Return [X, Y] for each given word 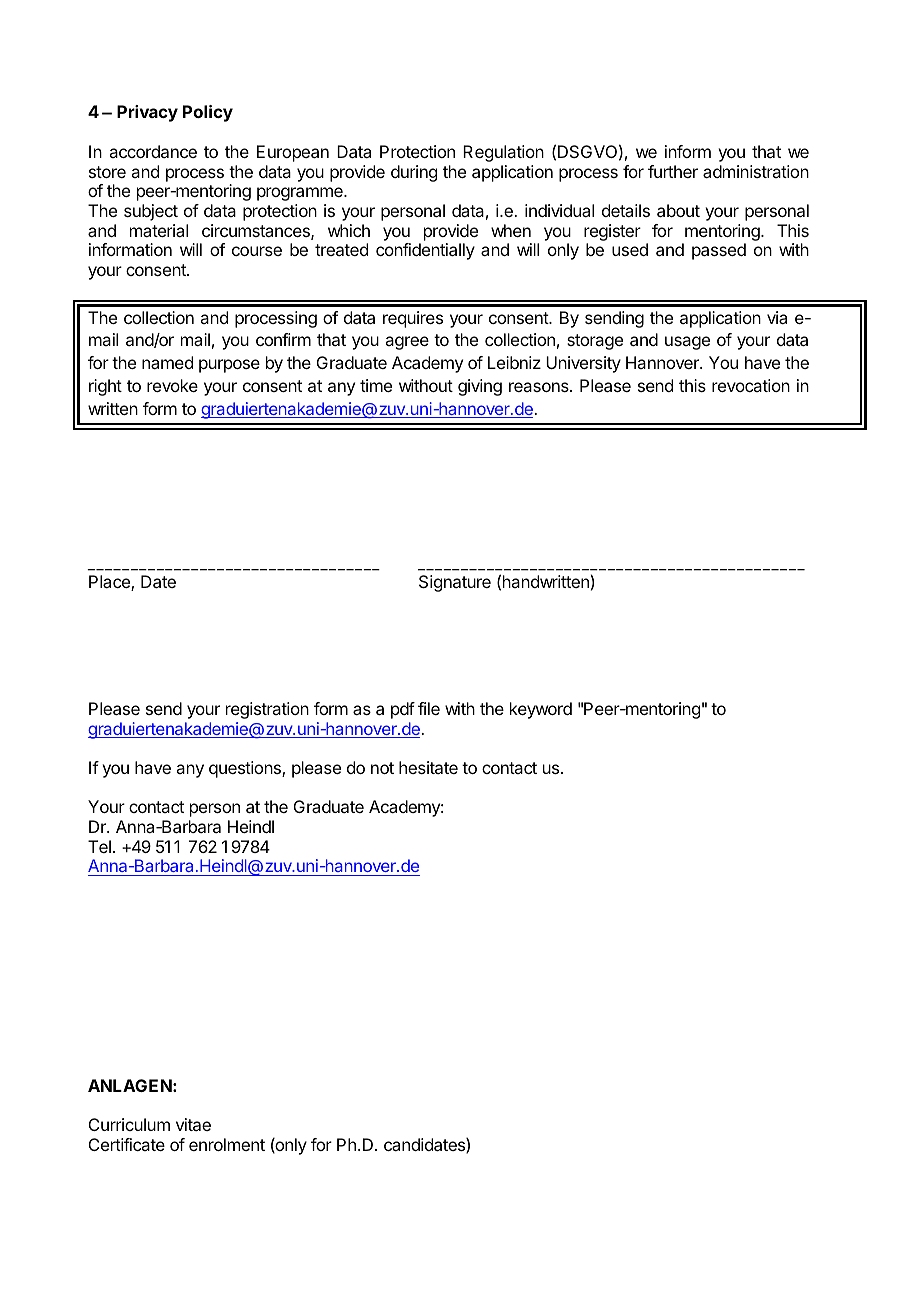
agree [407, 343]
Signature [455, 583]
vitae [193, 1124]
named [167, 362]
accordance [153, 151]
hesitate [428, 767]
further [673, 171]
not [382, 768]
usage [687, 343]
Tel [99, 846]
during [414, 173]
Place [110, 583]
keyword [541, 710]
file [429, 708]
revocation [751, 385]
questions [246, 769]
